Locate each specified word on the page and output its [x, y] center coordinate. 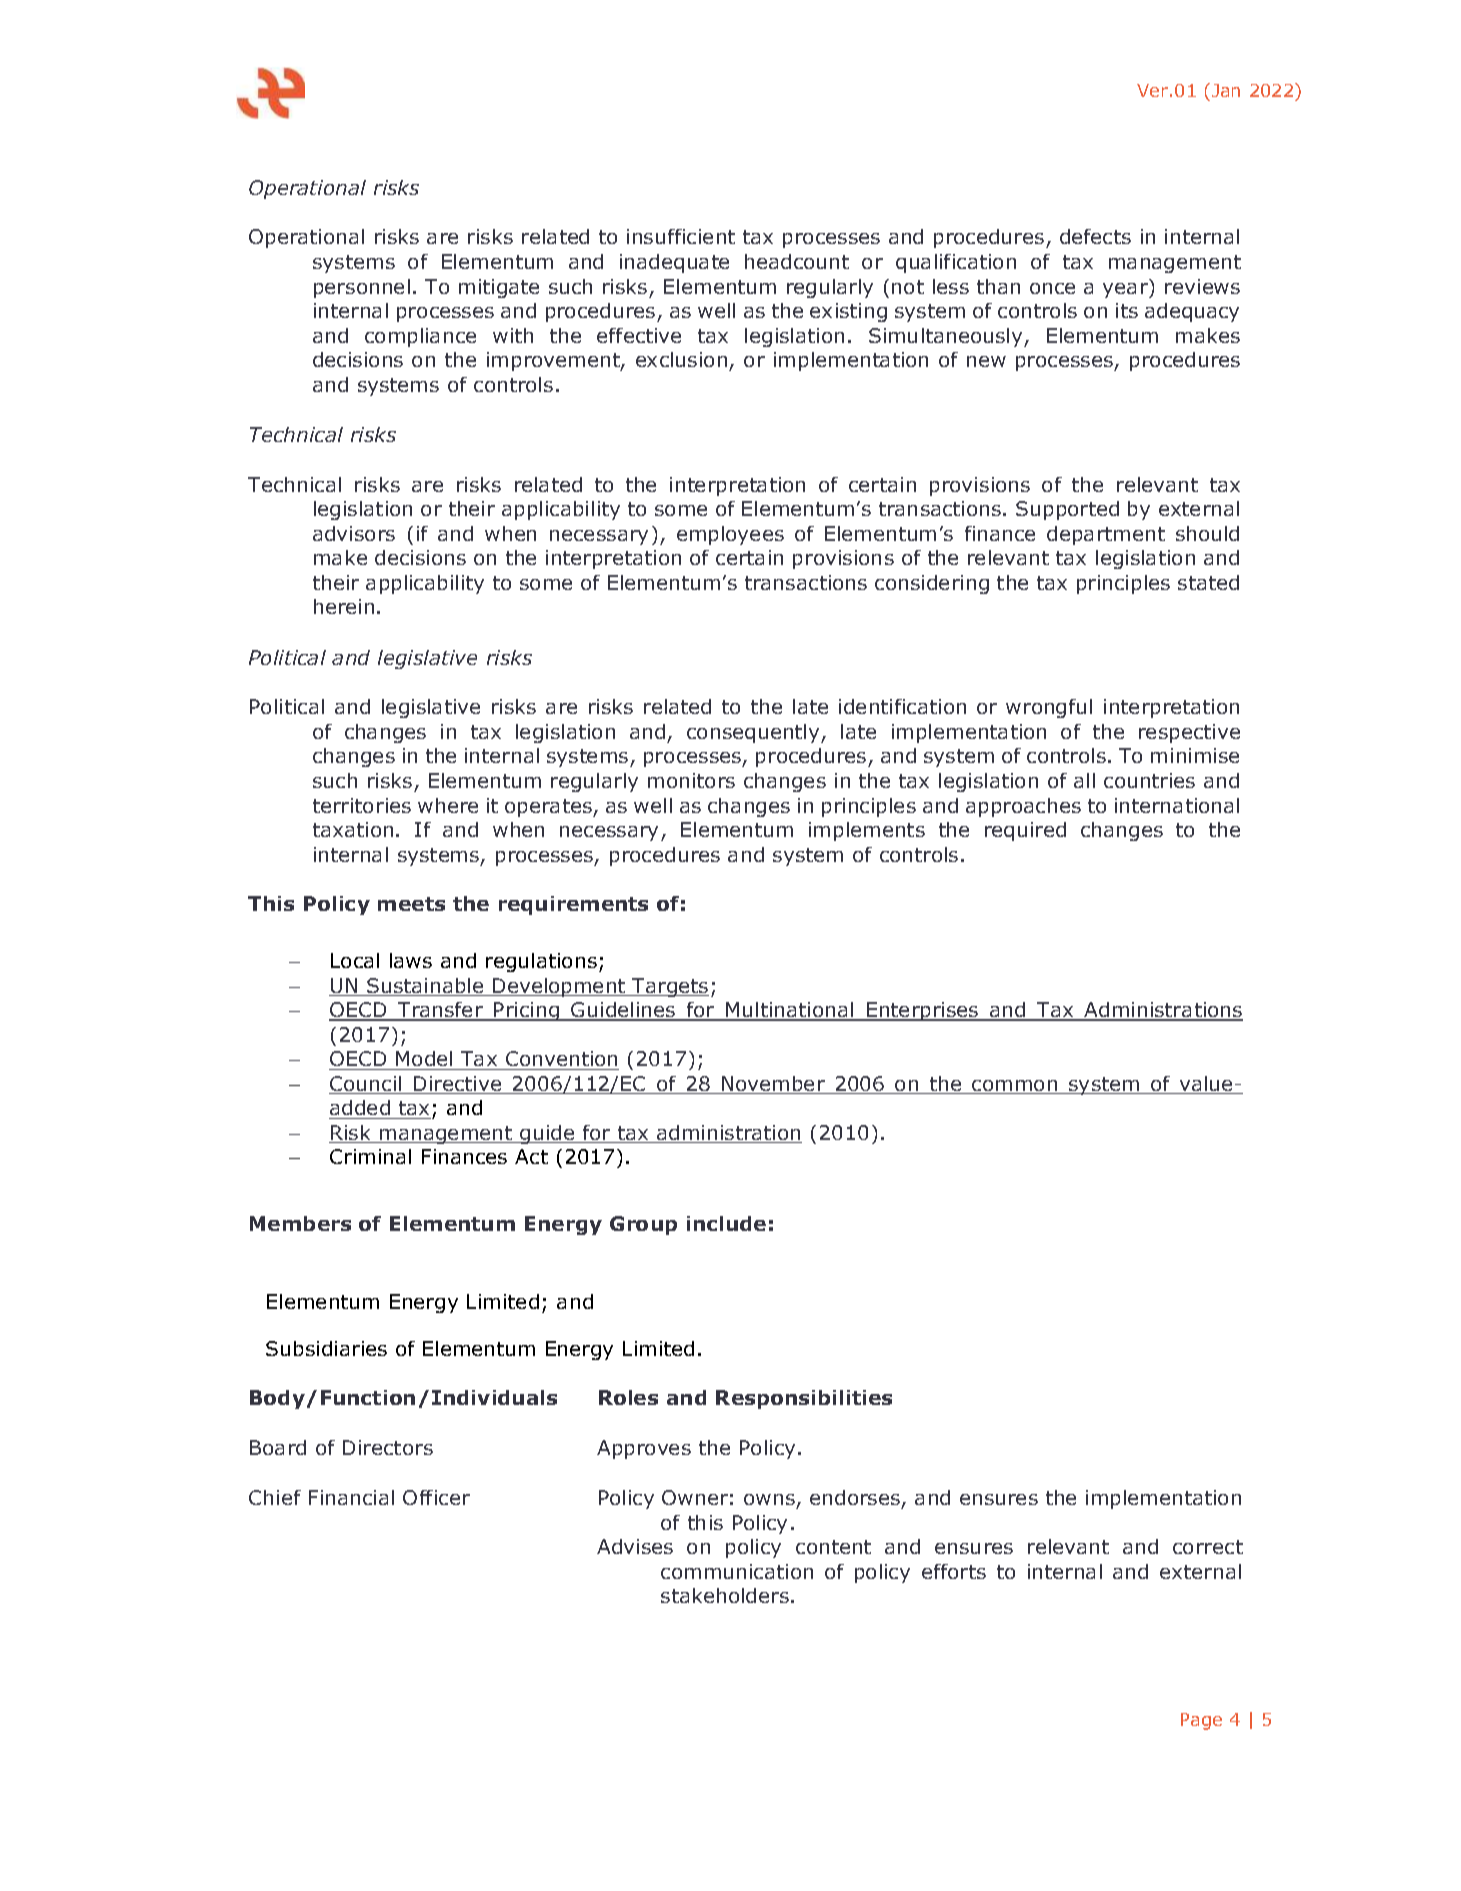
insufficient [681, 236]
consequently [754, 733]
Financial [351, 1497]
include [726, 1223]
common [1015, 1087]
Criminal [370, 1156]
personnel [362, 288]
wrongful [1049, 708]
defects [1095, 236]
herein [344, 606]
